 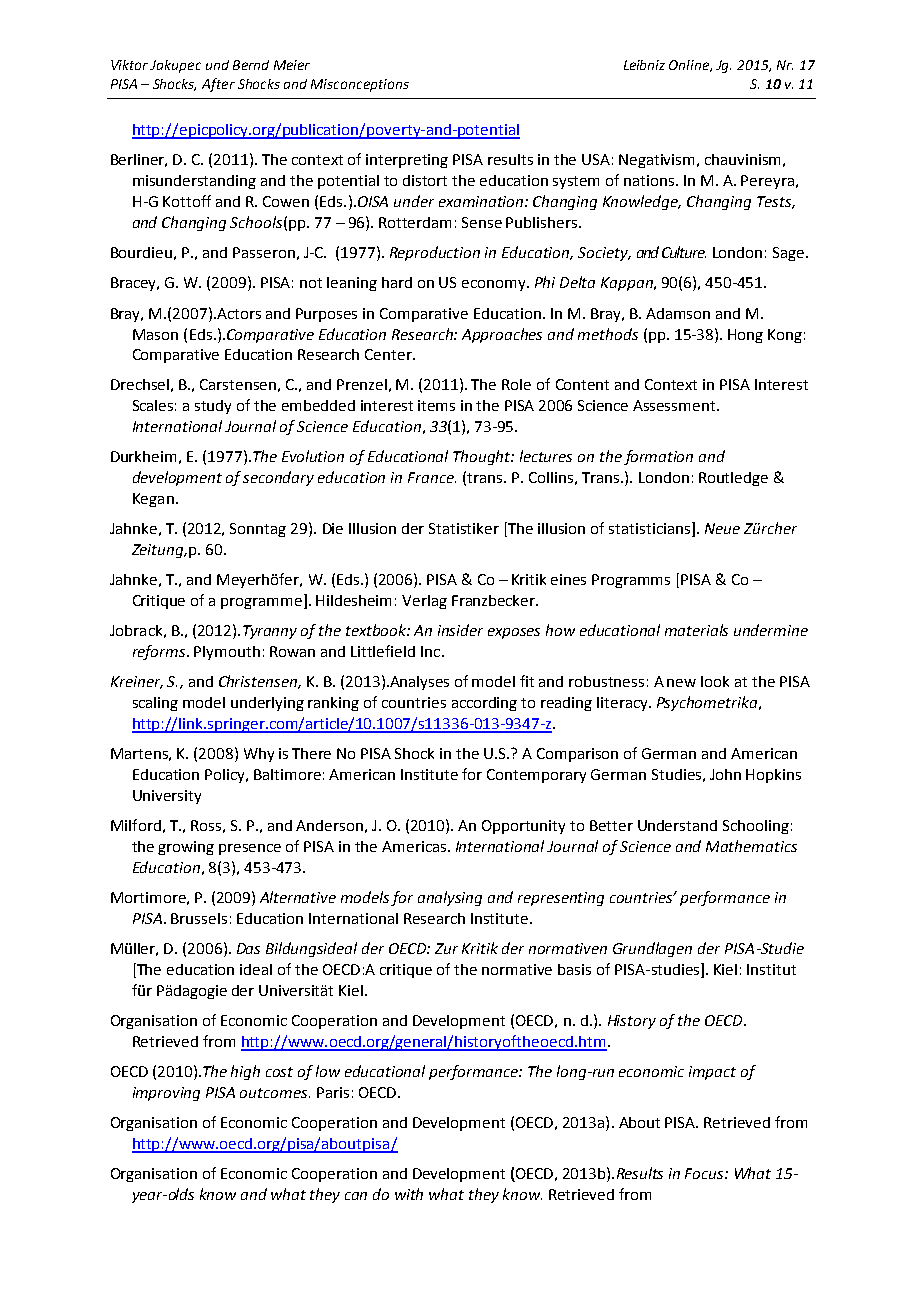 What do you see at coordinates (407, 161) in the document?
I see `interpreting` at bounding box center [407, 161].
